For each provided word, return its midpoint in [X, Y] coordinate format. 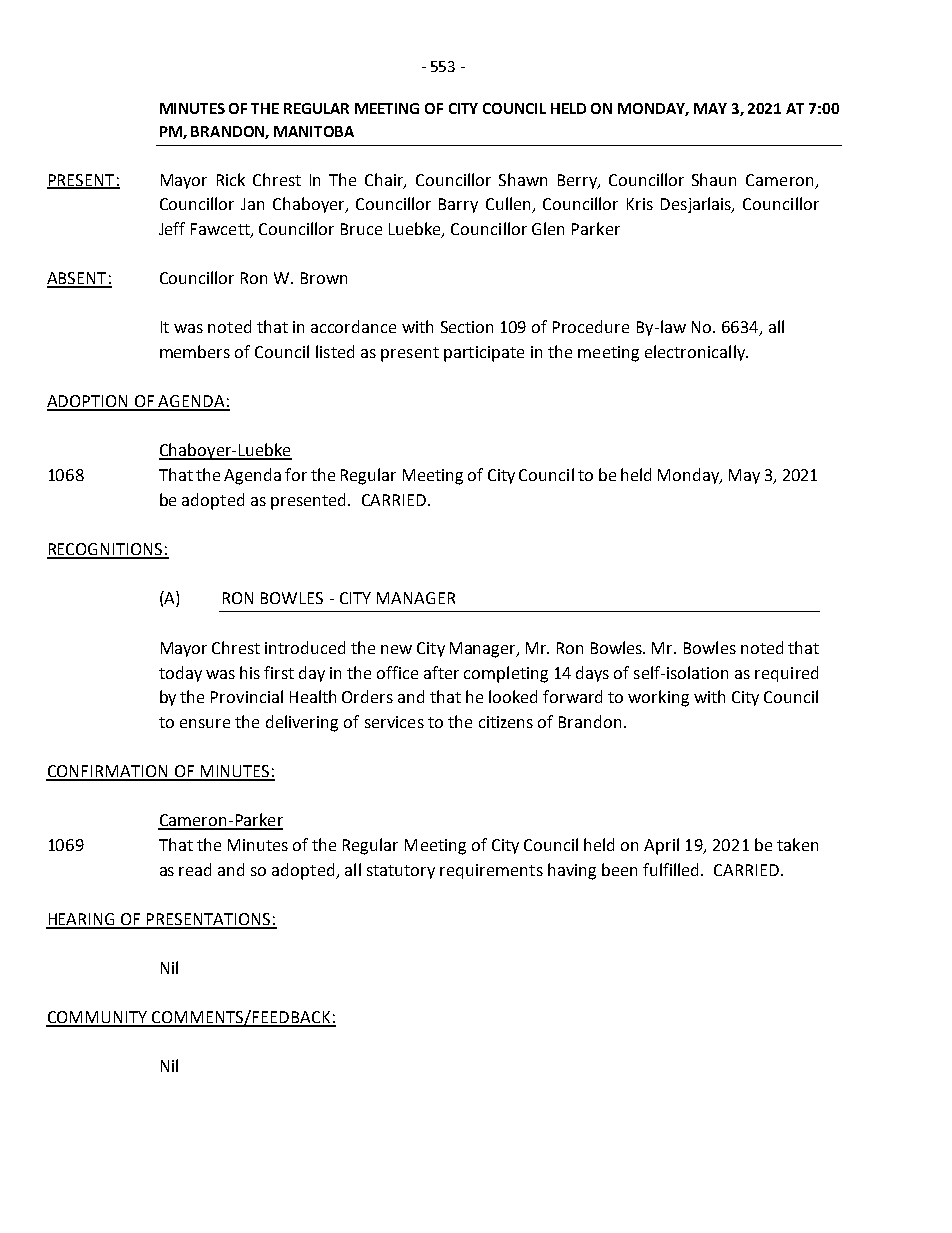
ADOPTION [88, 402]
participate [484, 354]
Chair [385, 180]
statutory [401, 872]
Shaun [714, 179]
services [394, 722]
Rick [231, 179]
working [658, 698]
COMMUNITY [98, 1018]
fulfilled [672, 869]
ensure [205, 723]
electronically [696, 353]
